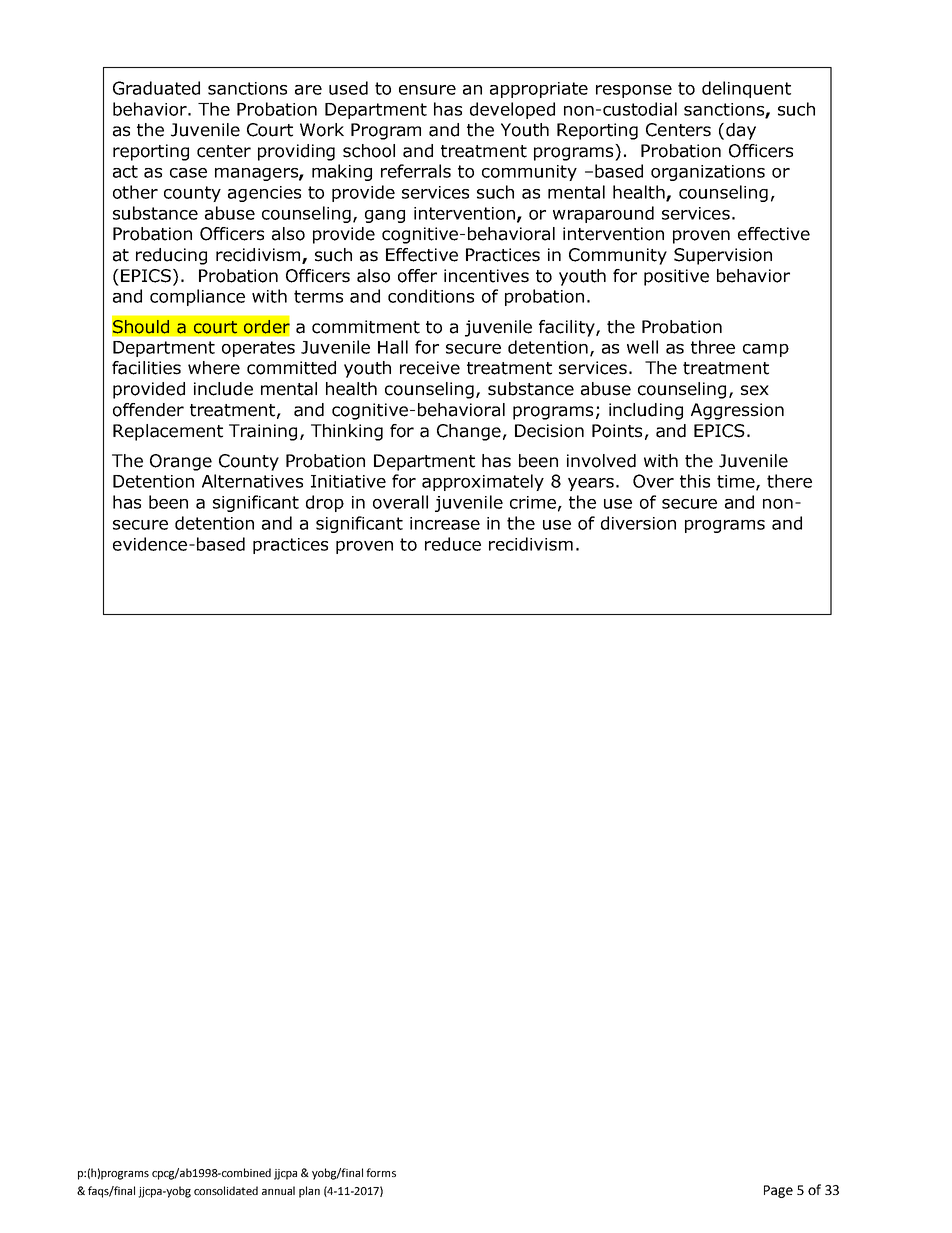 Image resolution: width=952 pixels, height=1233 pixels. I want to click on reduce, so click(453, 544).
